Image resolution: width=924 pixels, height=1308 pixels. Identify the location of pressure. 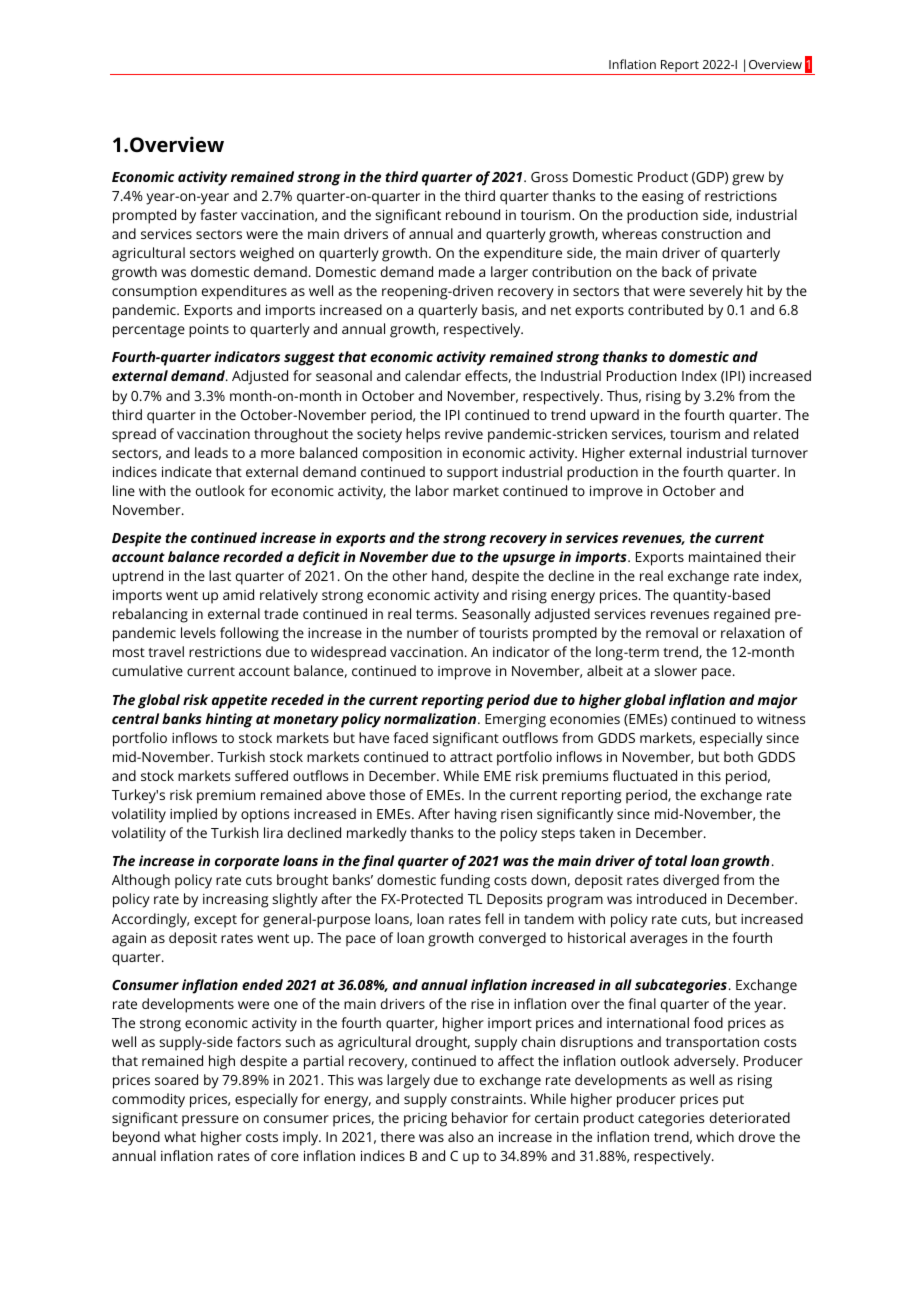
(210, 1121).
